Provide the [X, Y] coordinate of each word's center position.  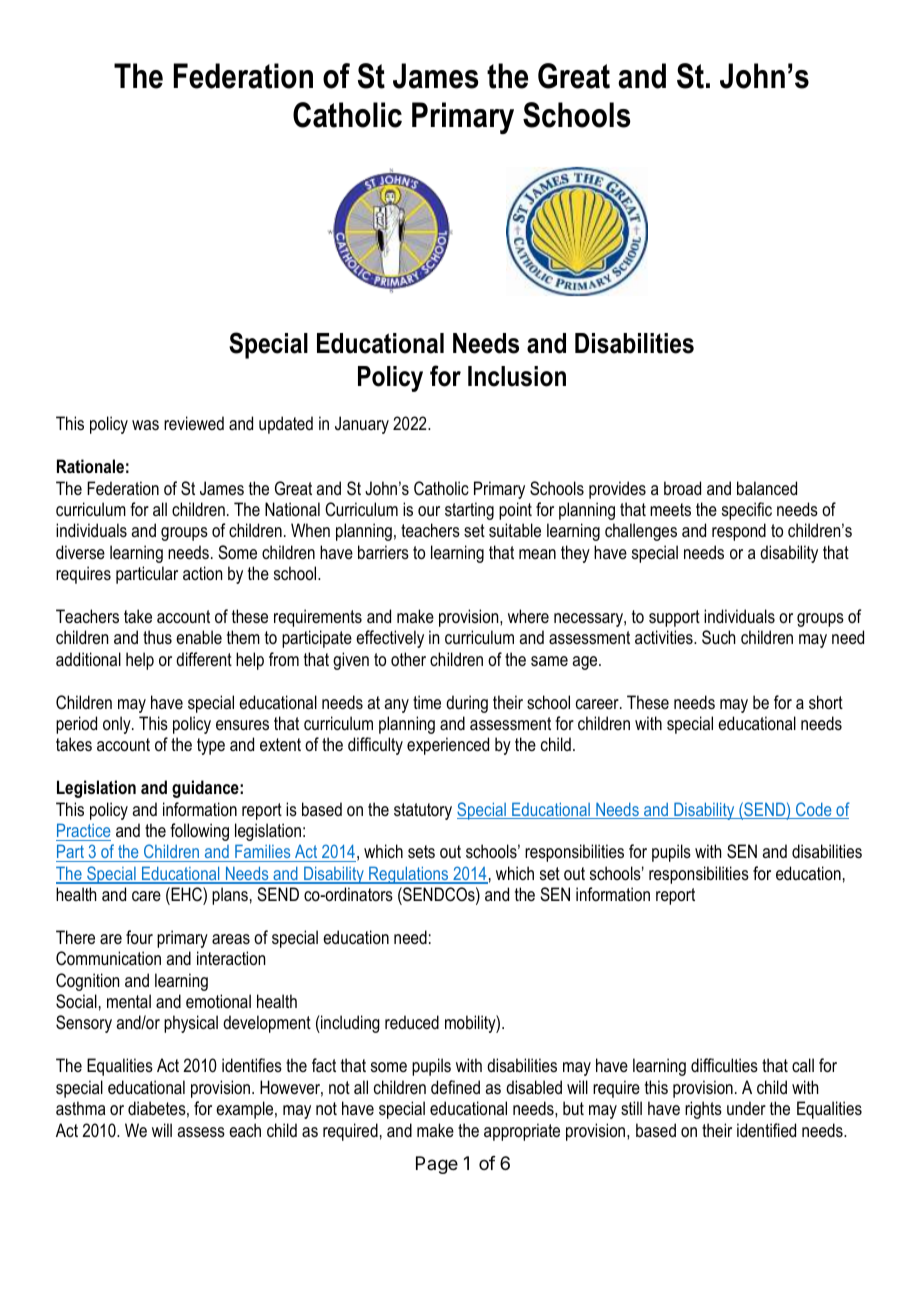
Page [437, 1165]
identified [766, 1130]
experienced [448, 746]
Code [814, 810]
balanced [767, 488]
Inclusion [517, 376]
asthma [80, 1108]
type [211, 746]
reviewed [194, 423]
